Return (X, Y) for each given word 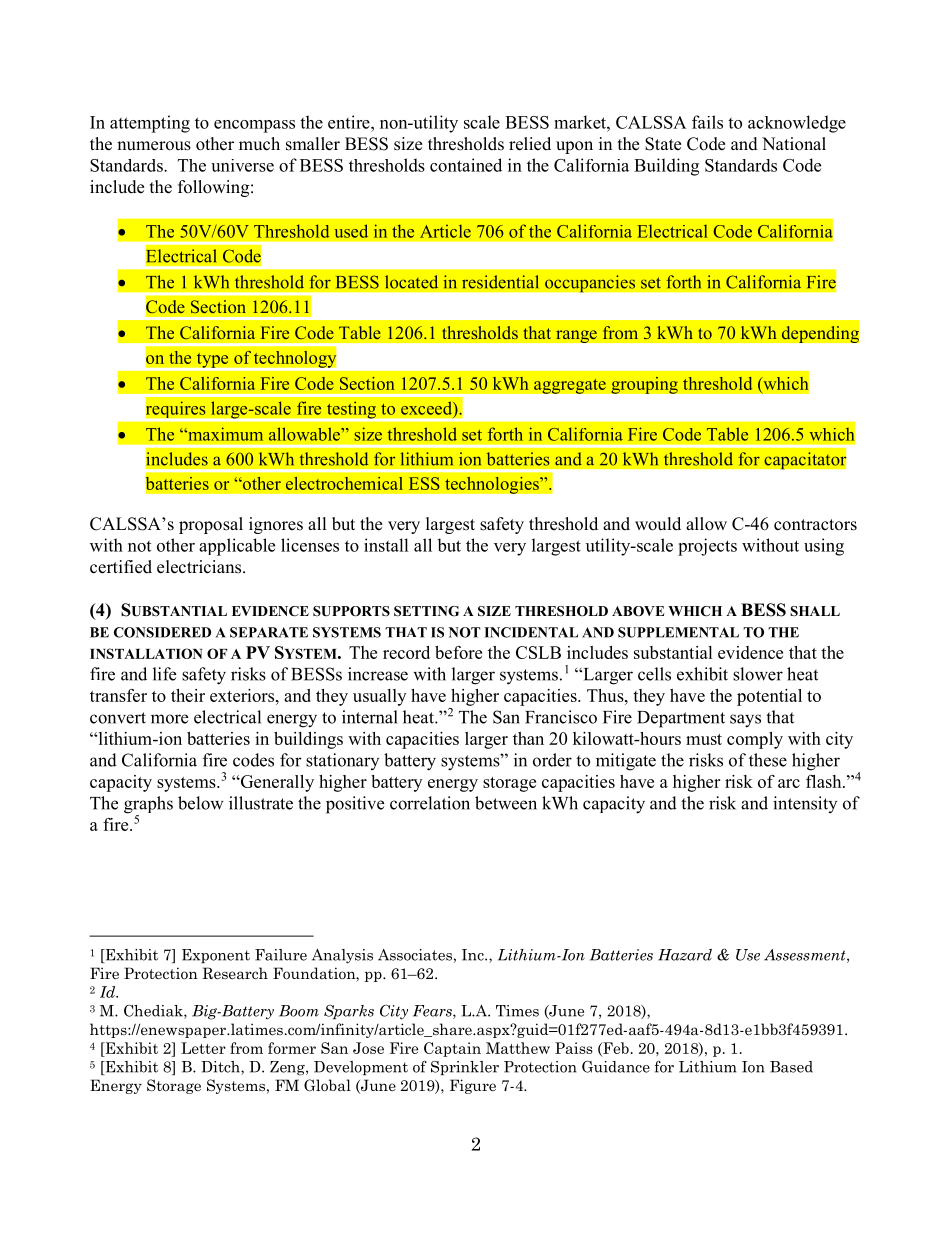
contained (466, 165)
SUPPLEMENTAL (678, 632)
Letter (203, 1048)
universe (242, 165)
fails (707, 122)
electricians (200, 567)
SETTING (426, 611)
